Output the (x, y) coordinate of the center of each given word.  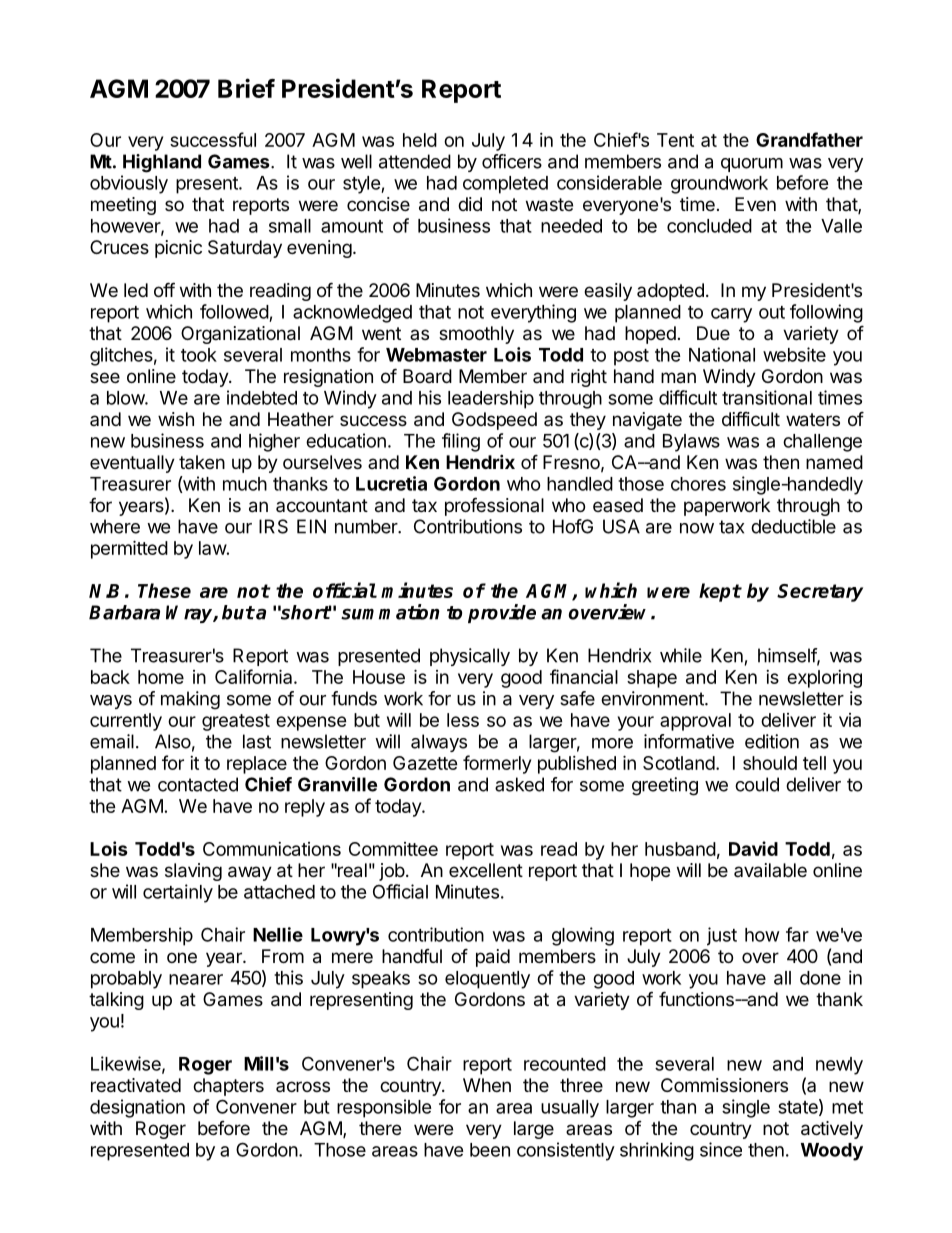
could (757, 784)
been (490, 1150)
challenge (822, 443)
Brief (246, 88)
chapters (228, 1087)
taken (202, 462)
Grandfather (809, 139)
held (420, 140)
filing (461, 442)
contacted (198, 784)
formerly (497, 764)
